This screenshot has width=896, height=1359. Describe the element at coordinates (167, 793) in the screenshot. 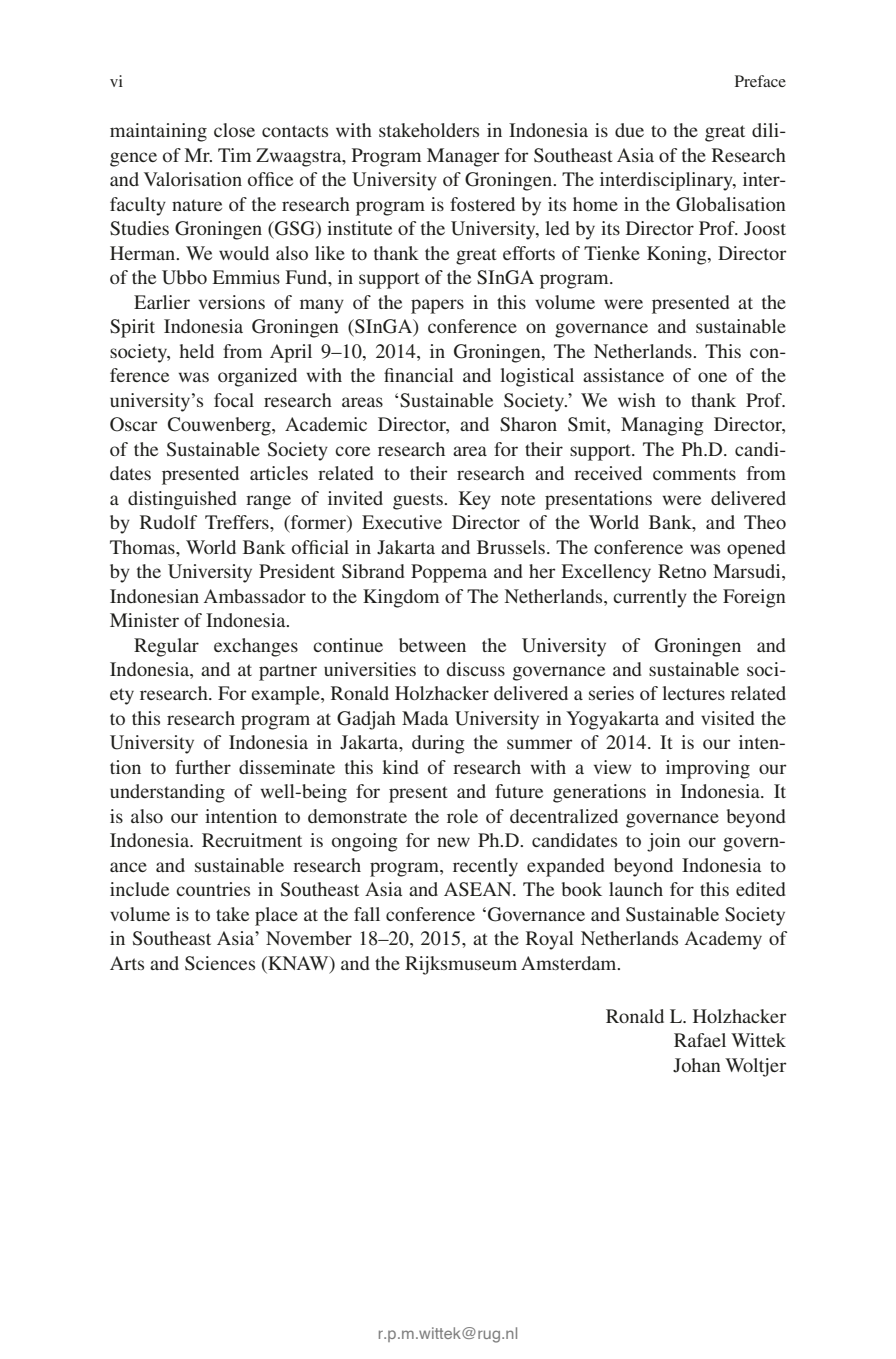

I see `understanding` at that location.
